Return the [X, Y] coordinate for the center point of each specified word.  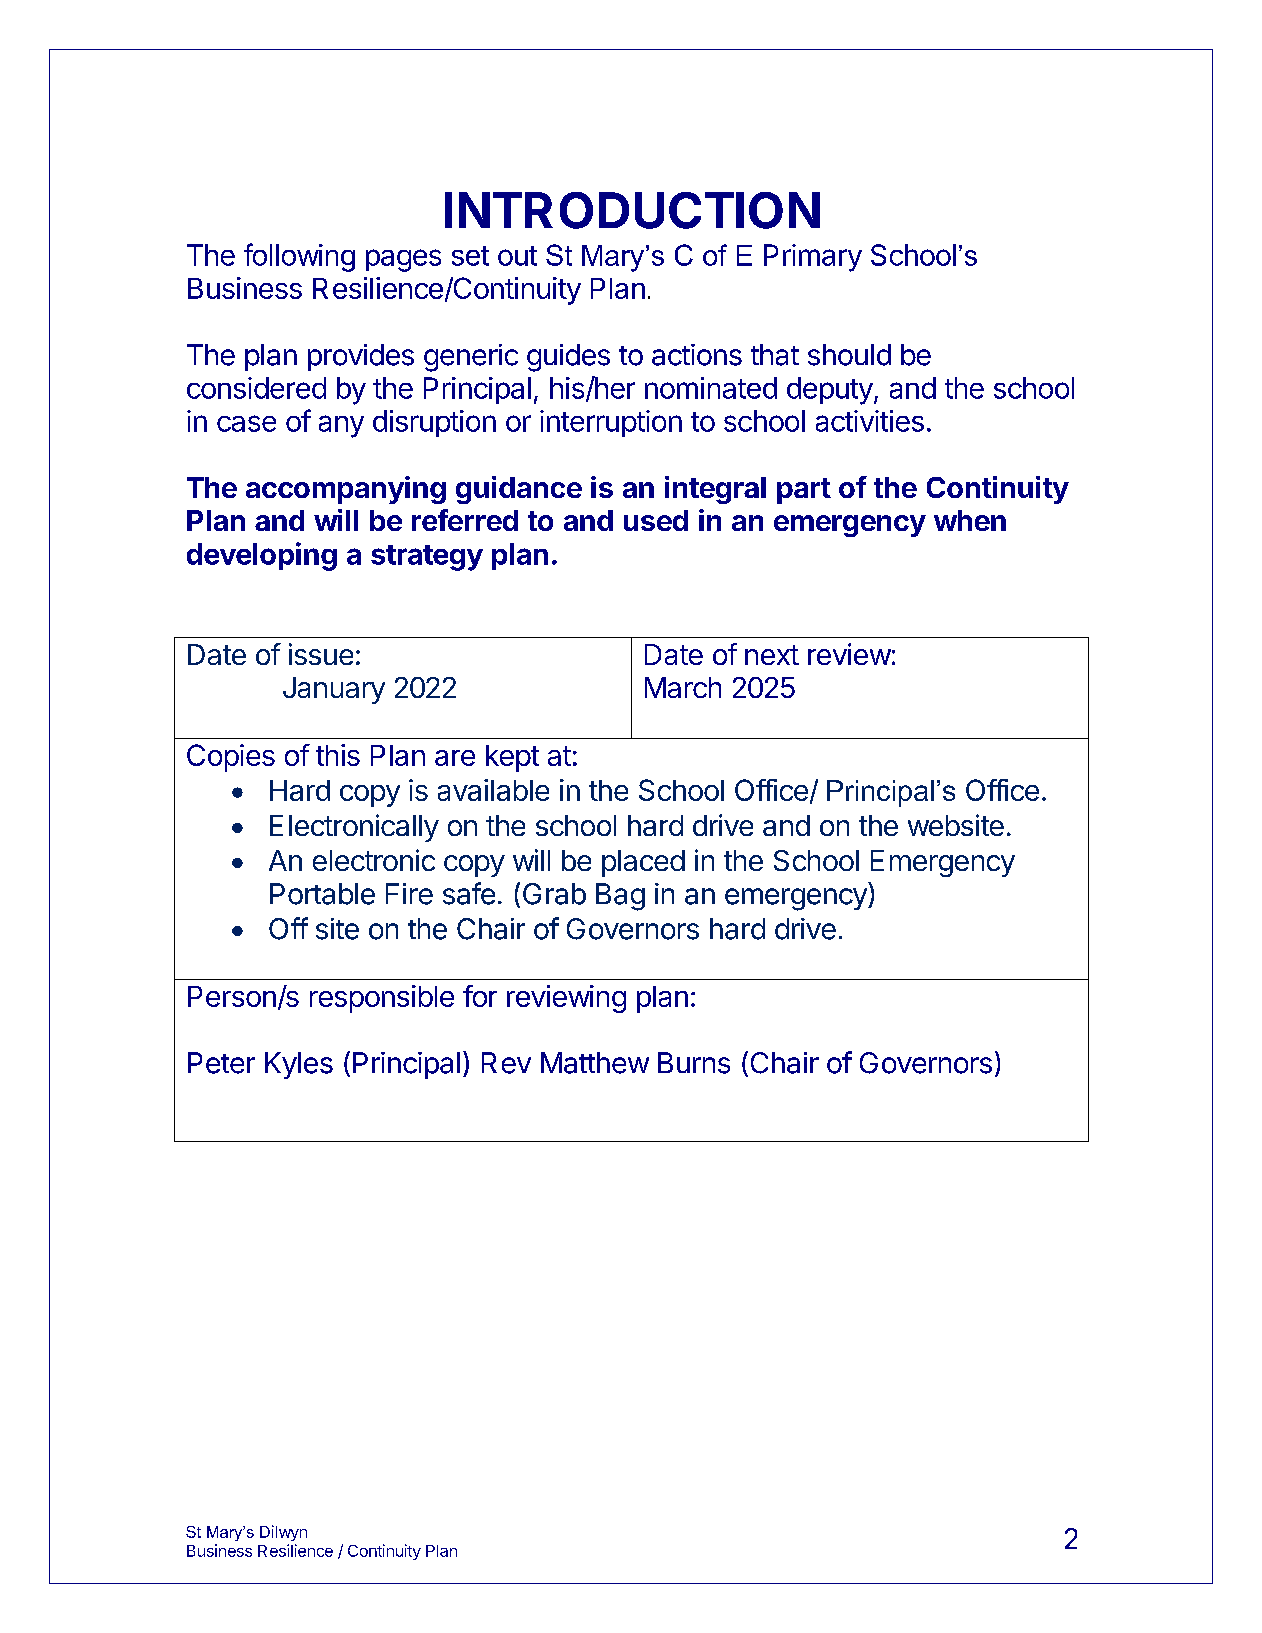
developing [262, 556]
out [517, 256]
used [656, 520]
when [970, 520]
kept [512, 758]
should [849, 355]
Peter [221, 1063]
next [772, 655]
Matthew [595, 1063]
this [338, 755]
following [299, 257]
